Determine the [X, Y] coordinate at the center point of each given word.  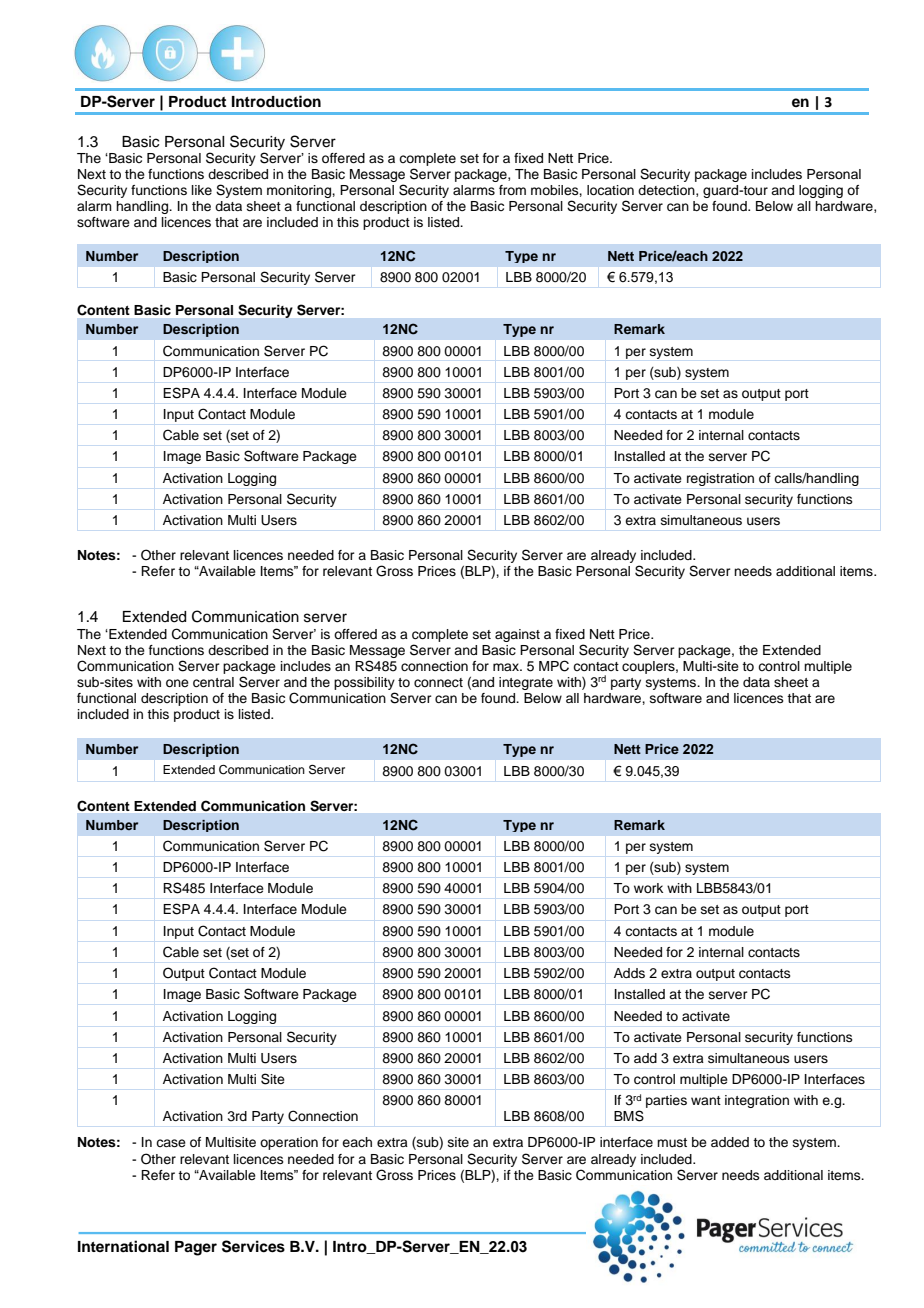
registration [720, 479]
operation [289, 1143]
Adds [629, 973]
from [512, 190]
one [177, 683]
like [202, 190]
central [213, 682]
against [517, 635]
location [610, 190]
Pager [196, 1248]
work [648, 888]
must [672, 1142]
